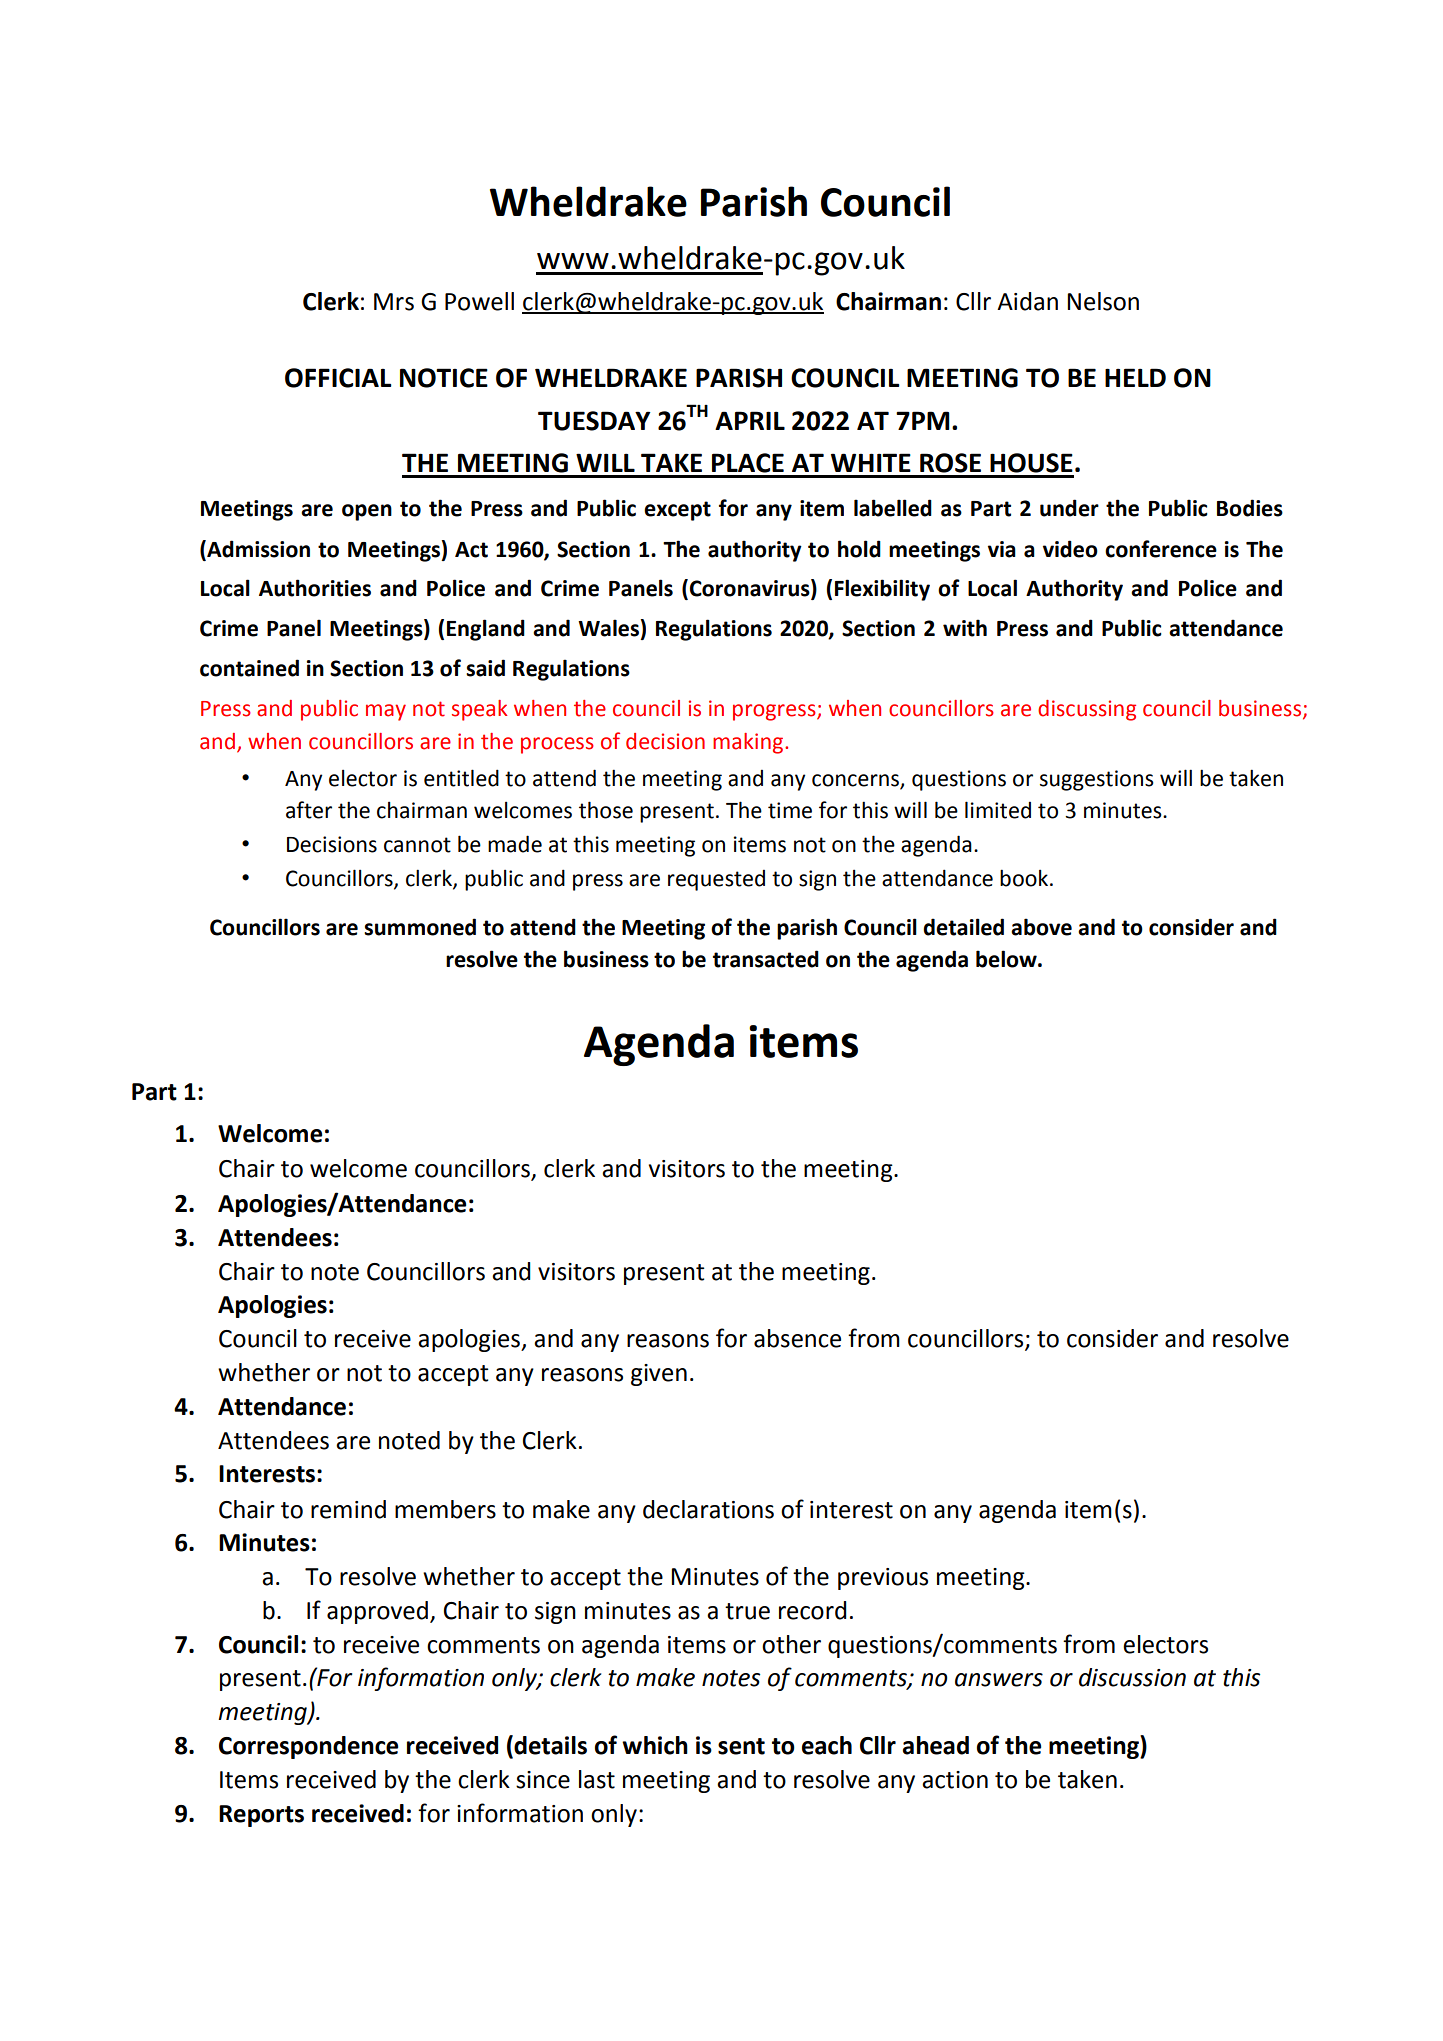  What do you see at coordinates (1103, 301) in the screenshot?
I see `Nelson` at bounding box center [1103, 301].
